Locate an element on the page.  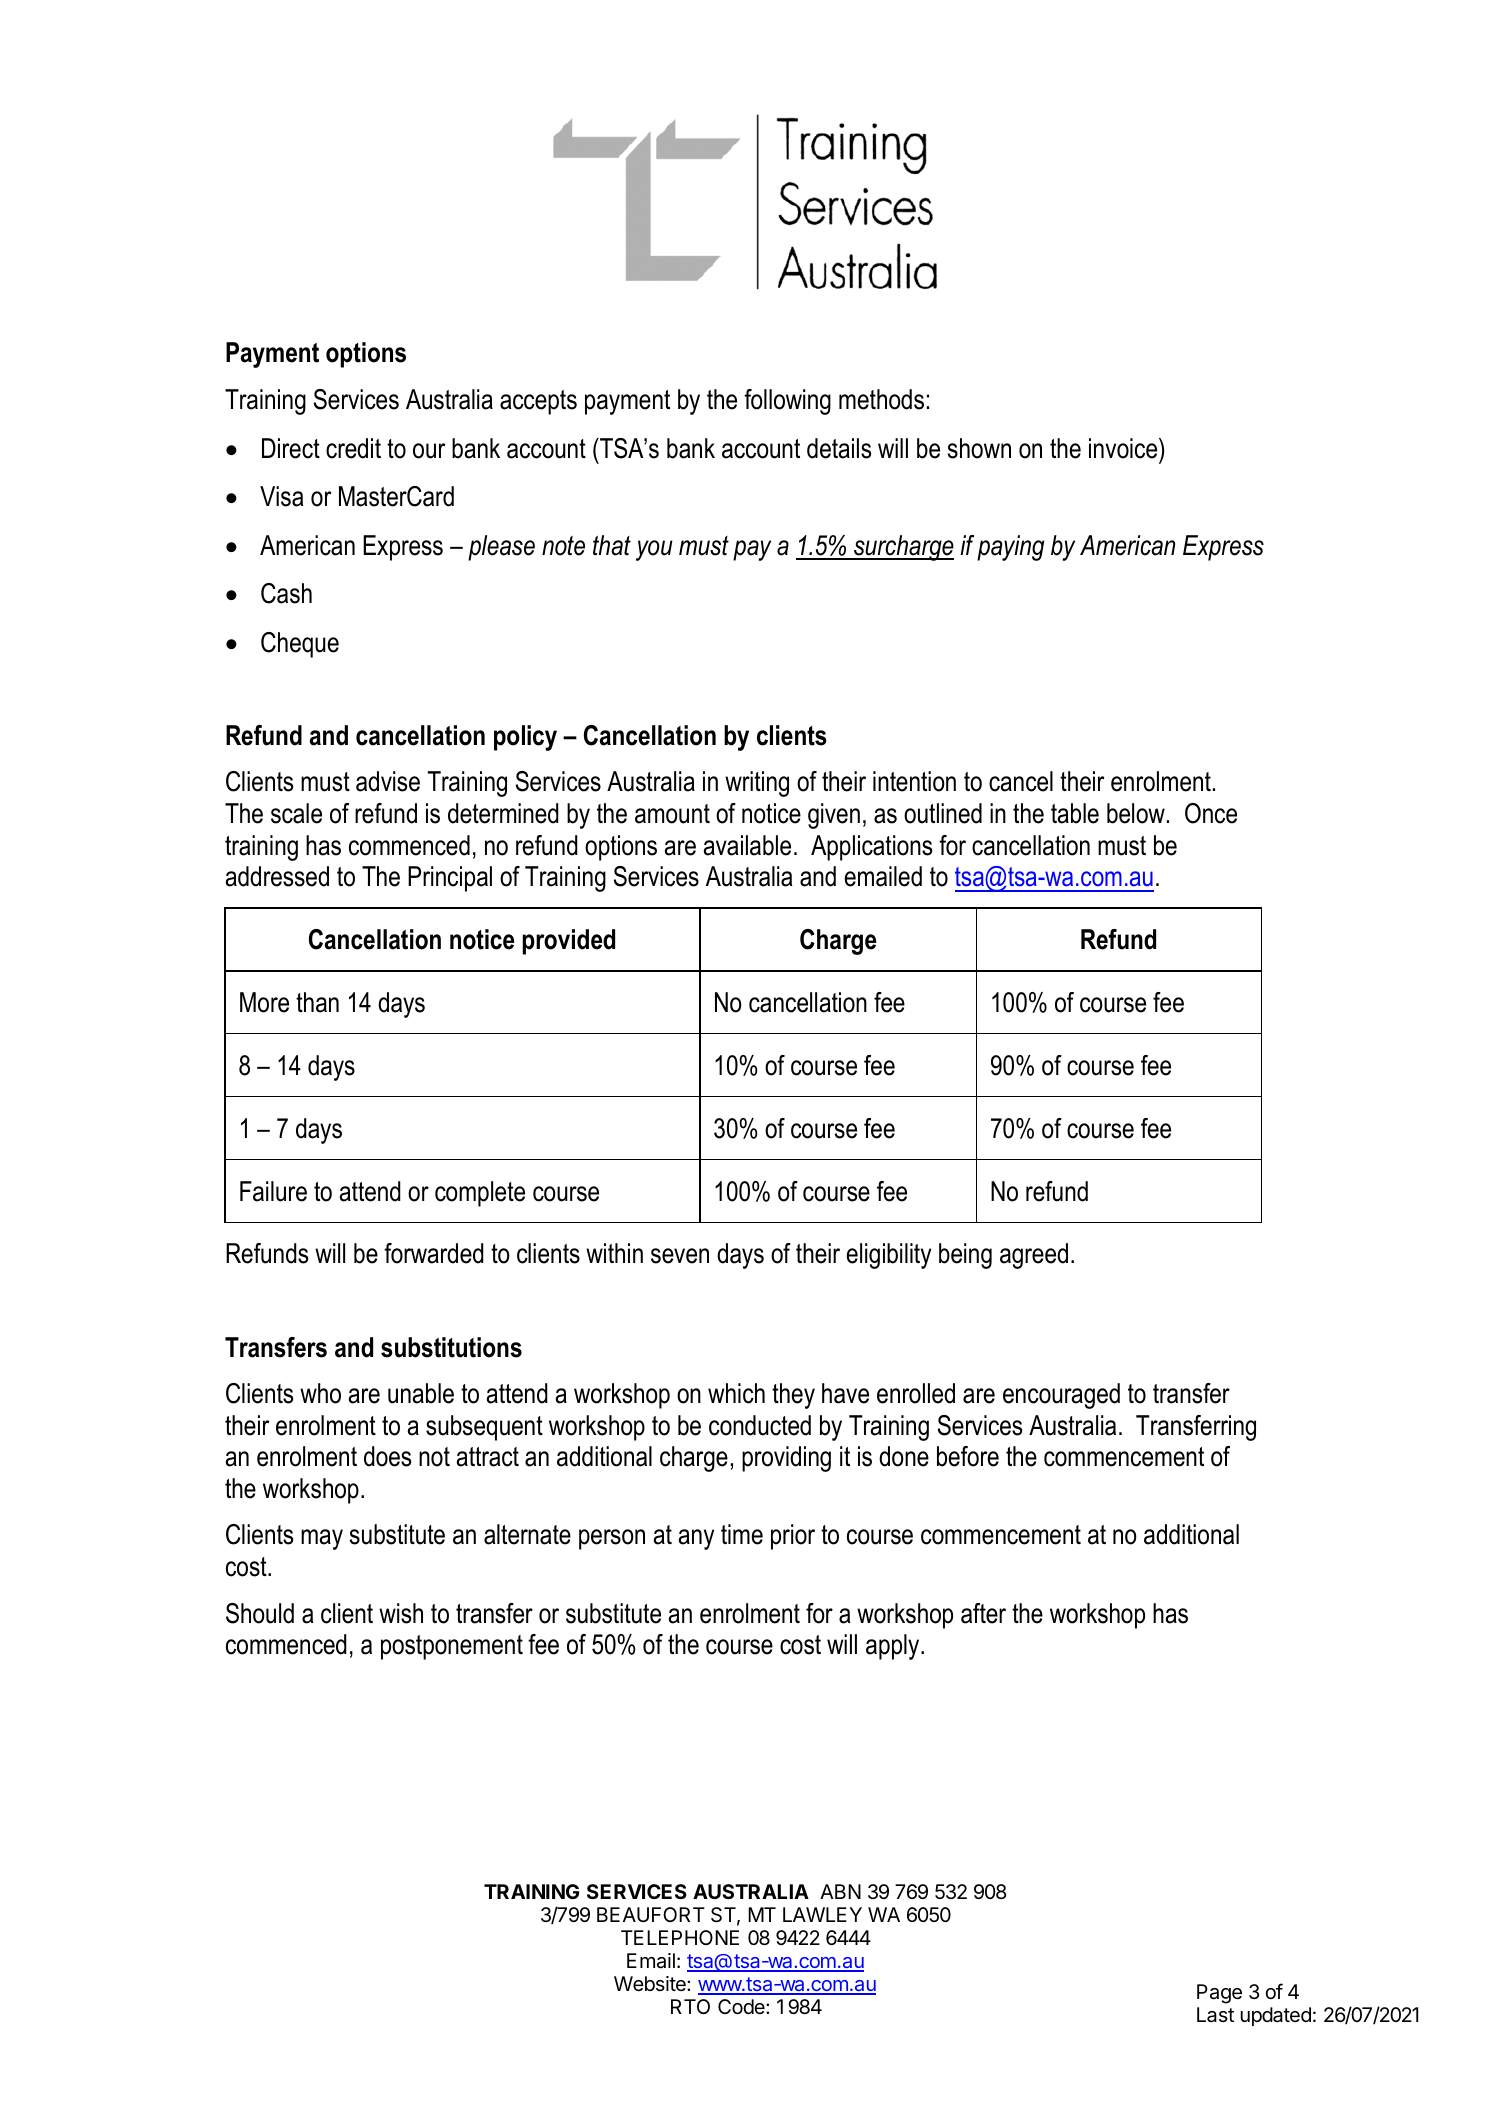
following is located at coordinates (787, 402).
